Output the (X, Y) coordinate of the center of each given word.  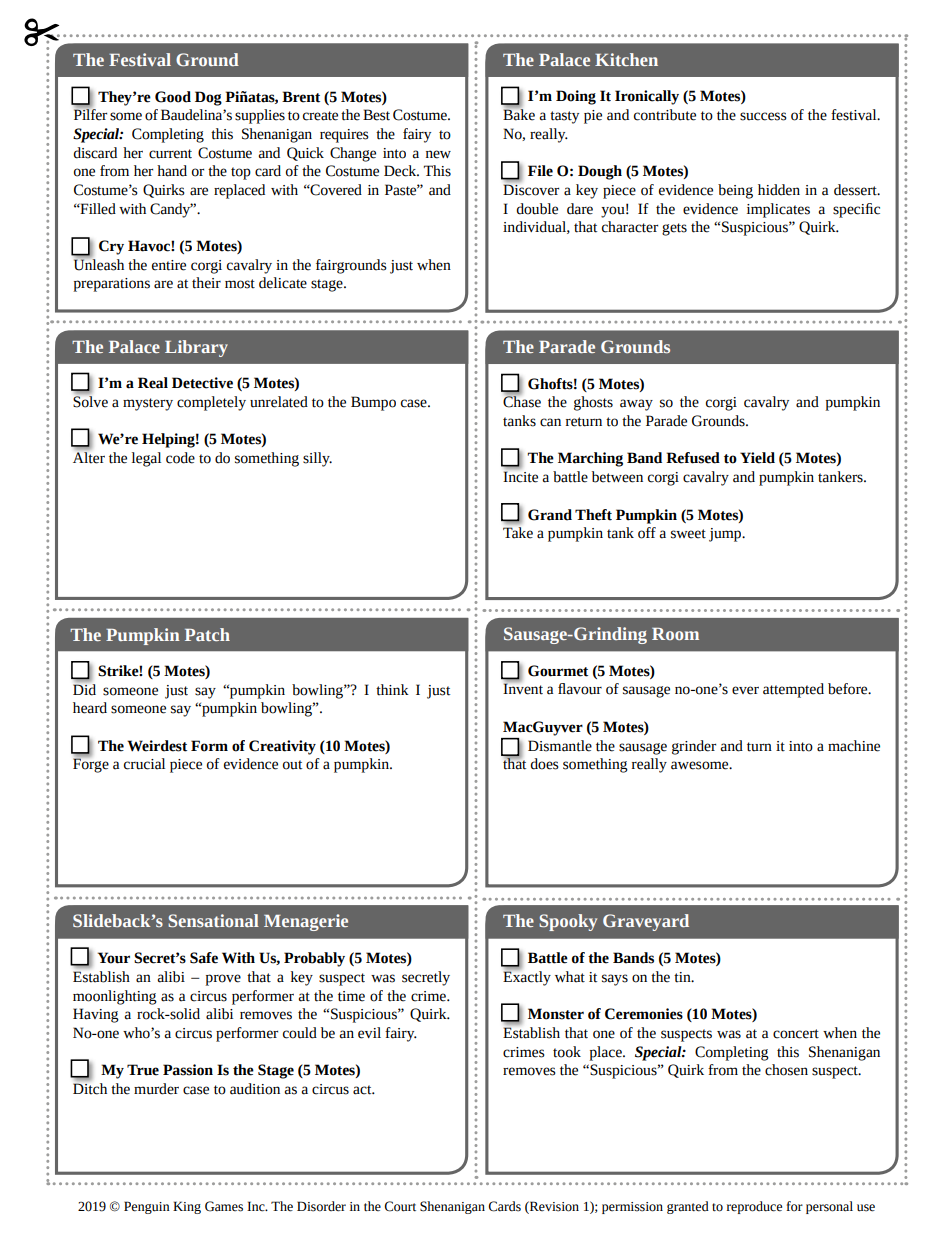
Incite (520, 476)
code (180, 458)
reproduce (754, 1207)
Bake (519, 114)
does (544, 764)
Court (400, 1206)
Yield (757, 458)
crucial (144, 764)
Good (173, 97)
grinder (694, 747)
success (763, 116)
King (187, 1207)
